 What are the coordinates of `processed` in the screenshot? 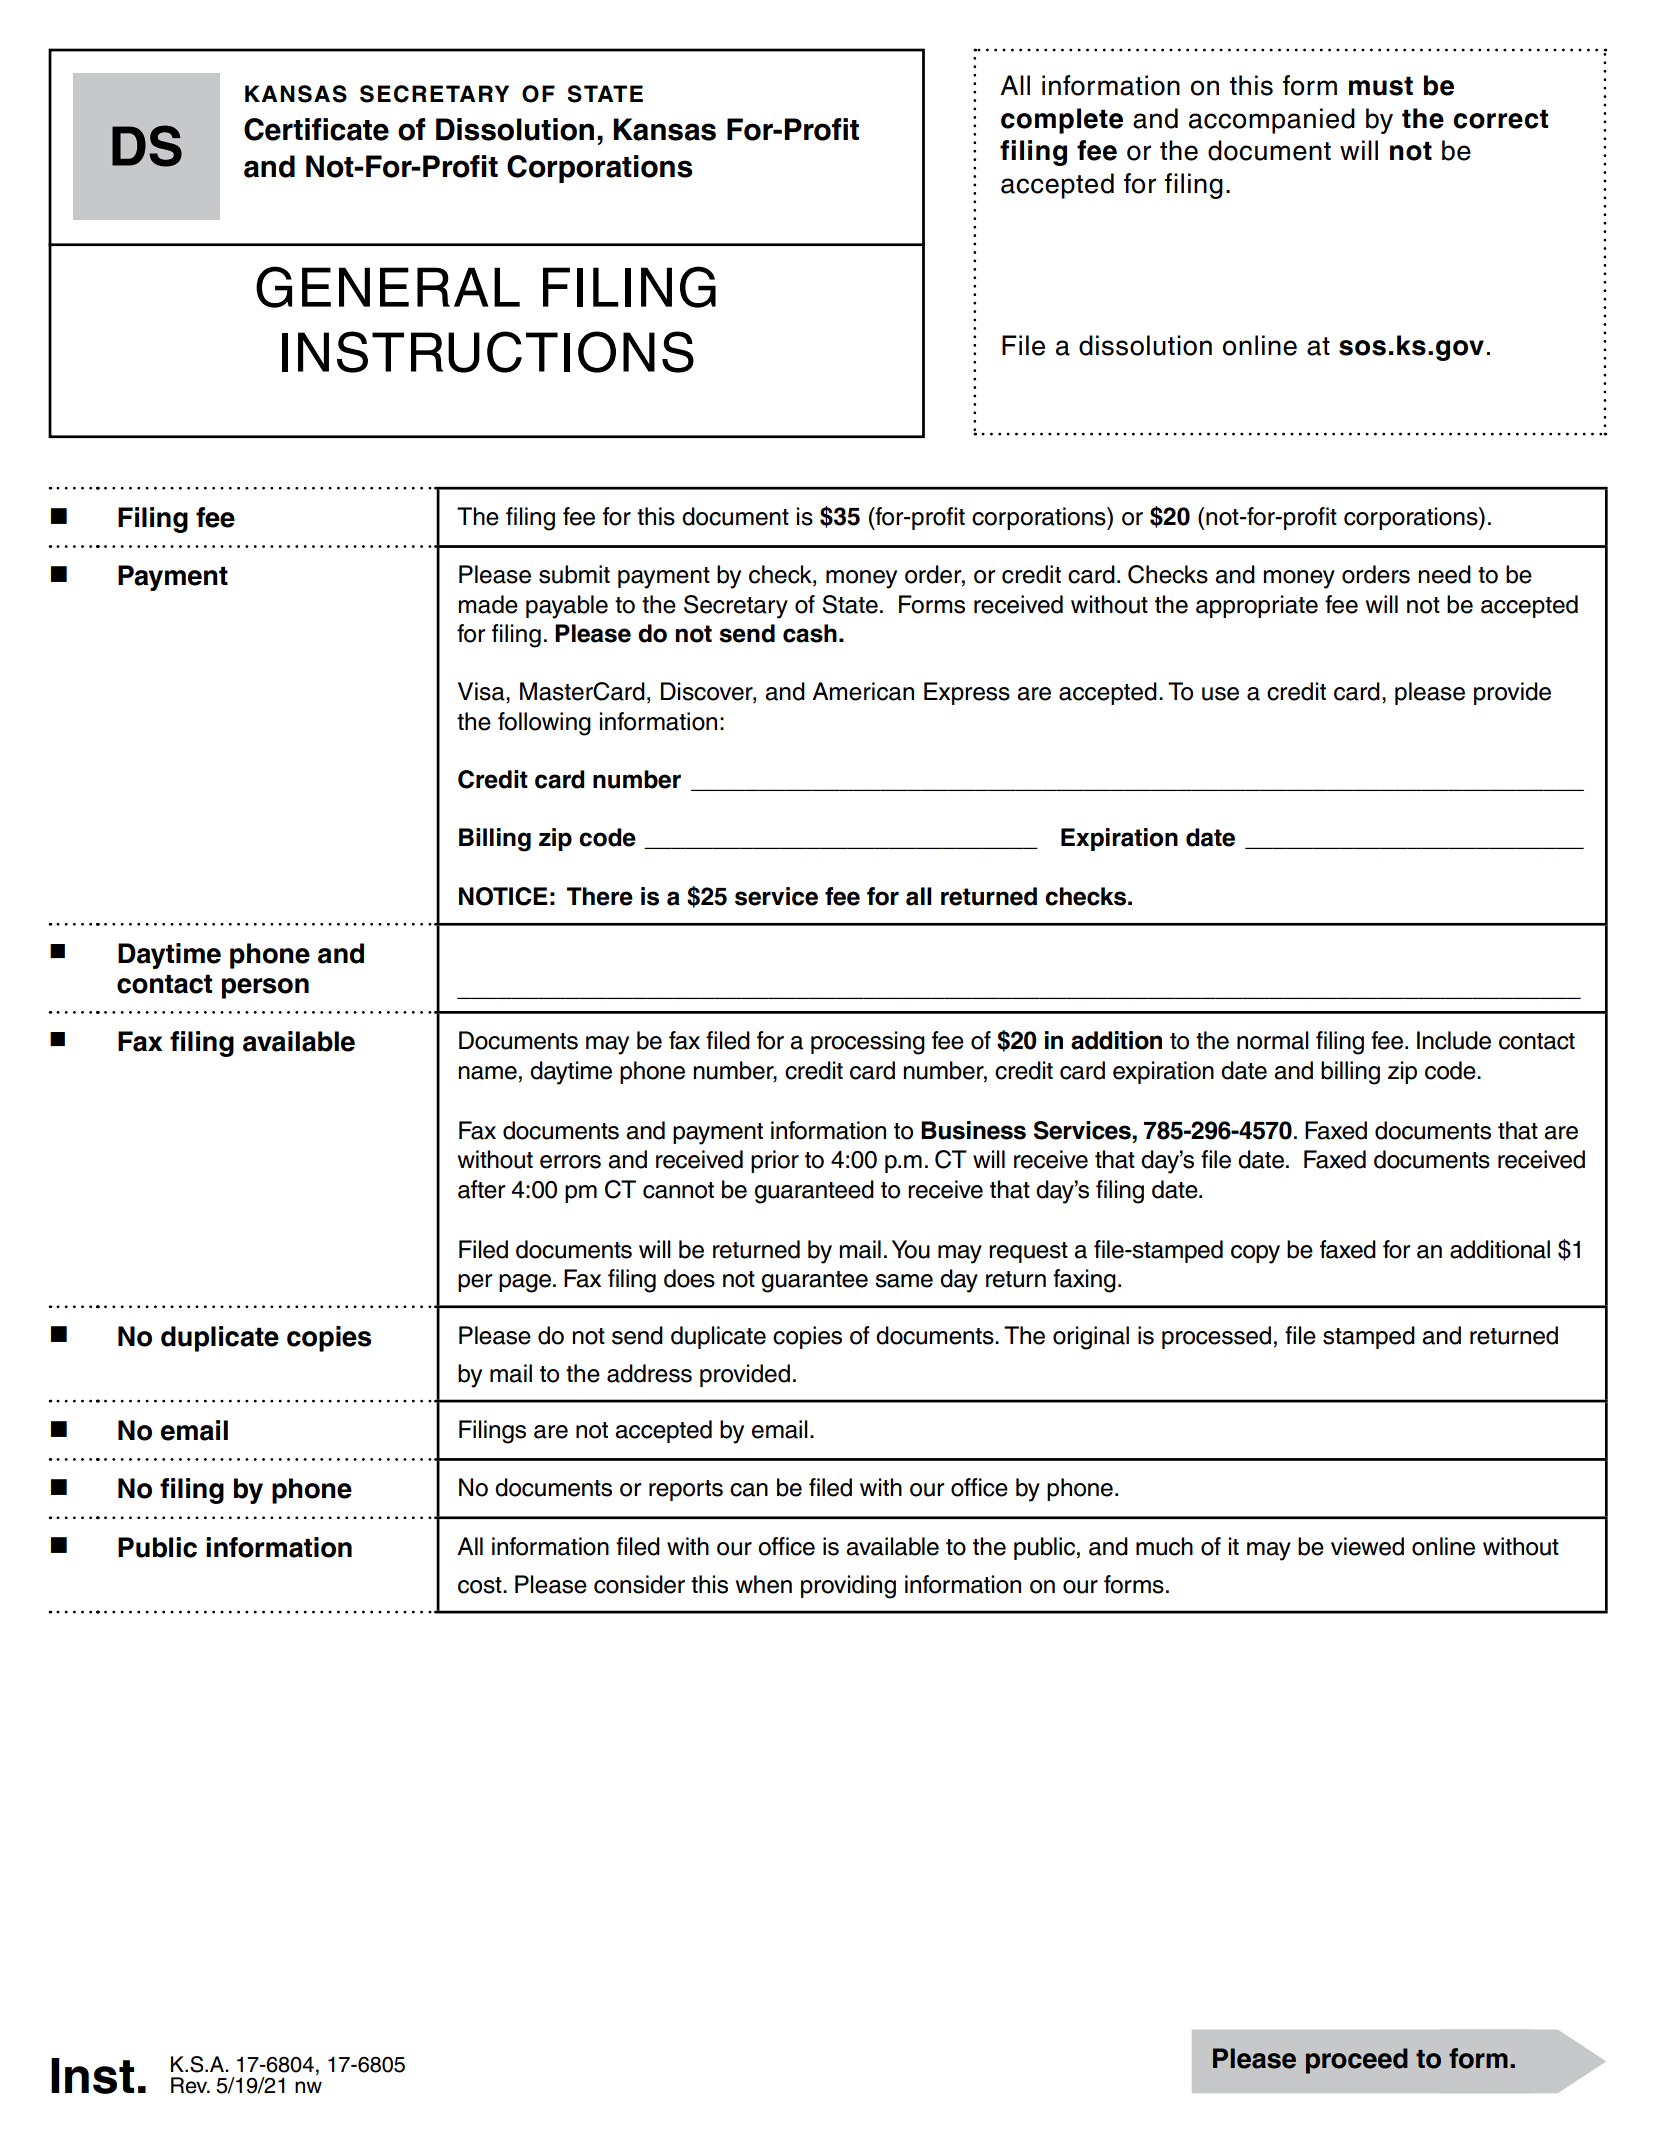 It's located at (1216, 1337).
